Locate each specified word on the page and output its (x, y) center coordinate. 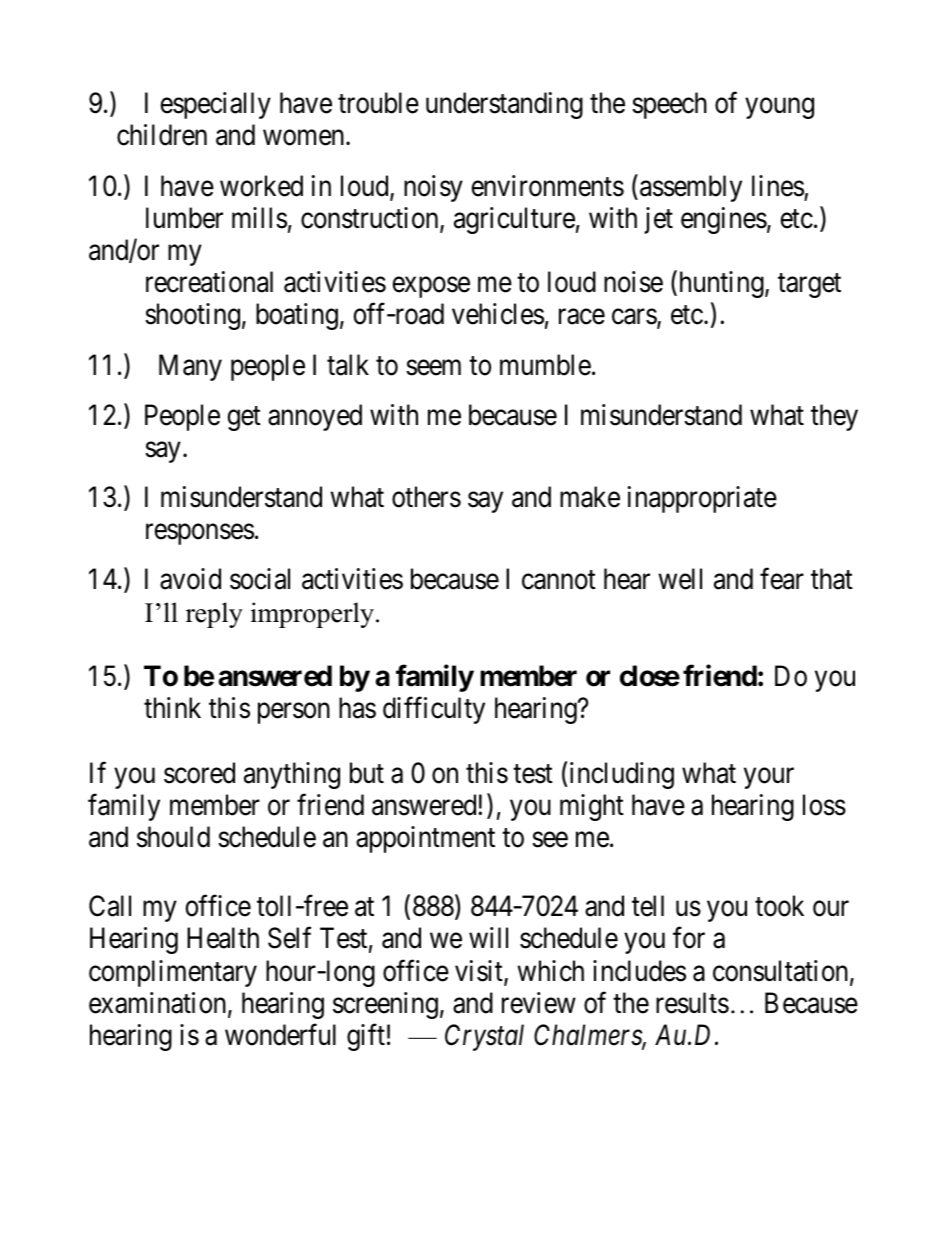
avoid (190, 579)
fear (782, 579)
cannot (559, 580)
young (779, 108)
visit (480, 972)
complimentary (173, 973)
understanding (504, 105)
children (162, 135)
